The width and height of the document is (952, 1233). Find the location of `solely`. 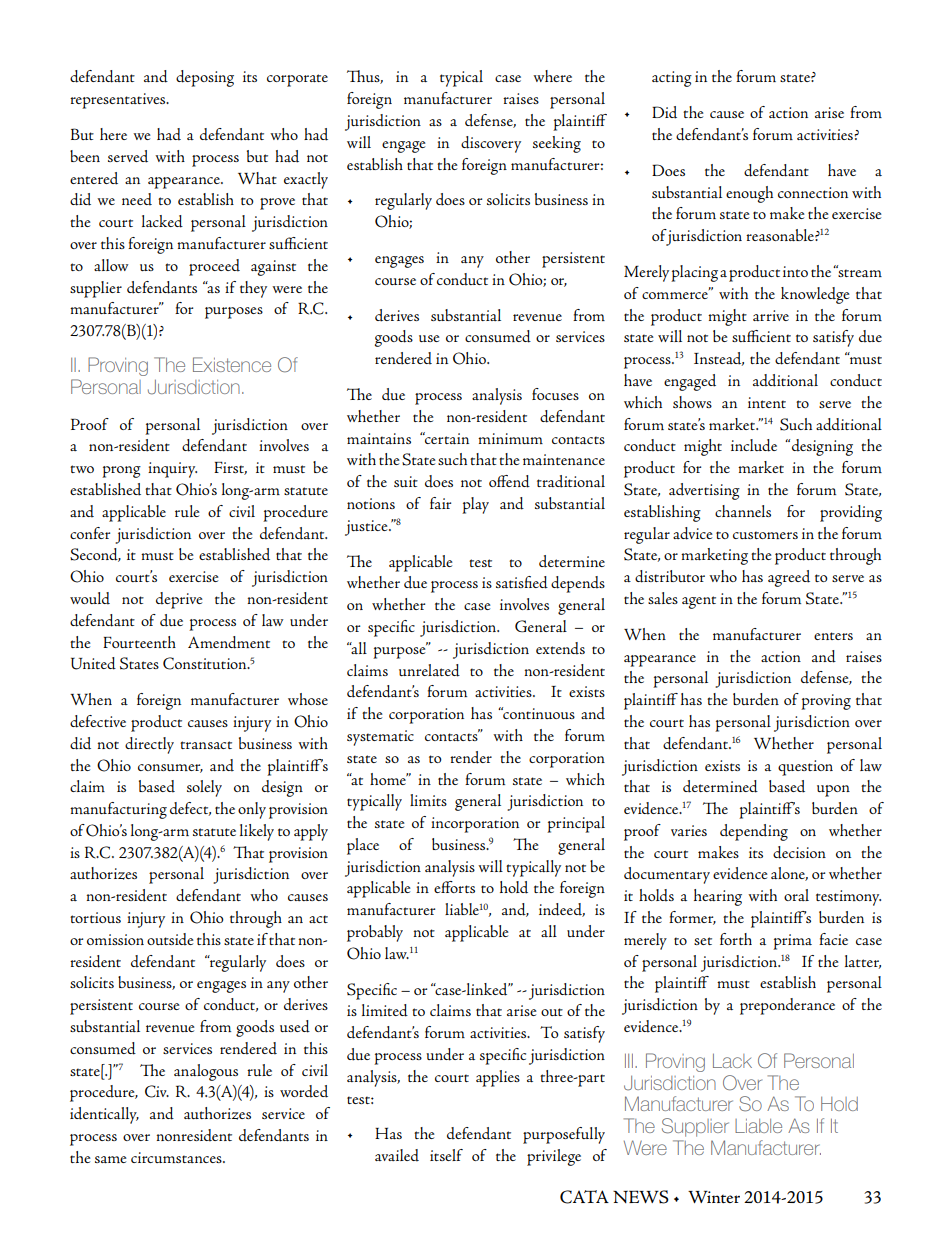

solely is located at coordinates (204, 788).
